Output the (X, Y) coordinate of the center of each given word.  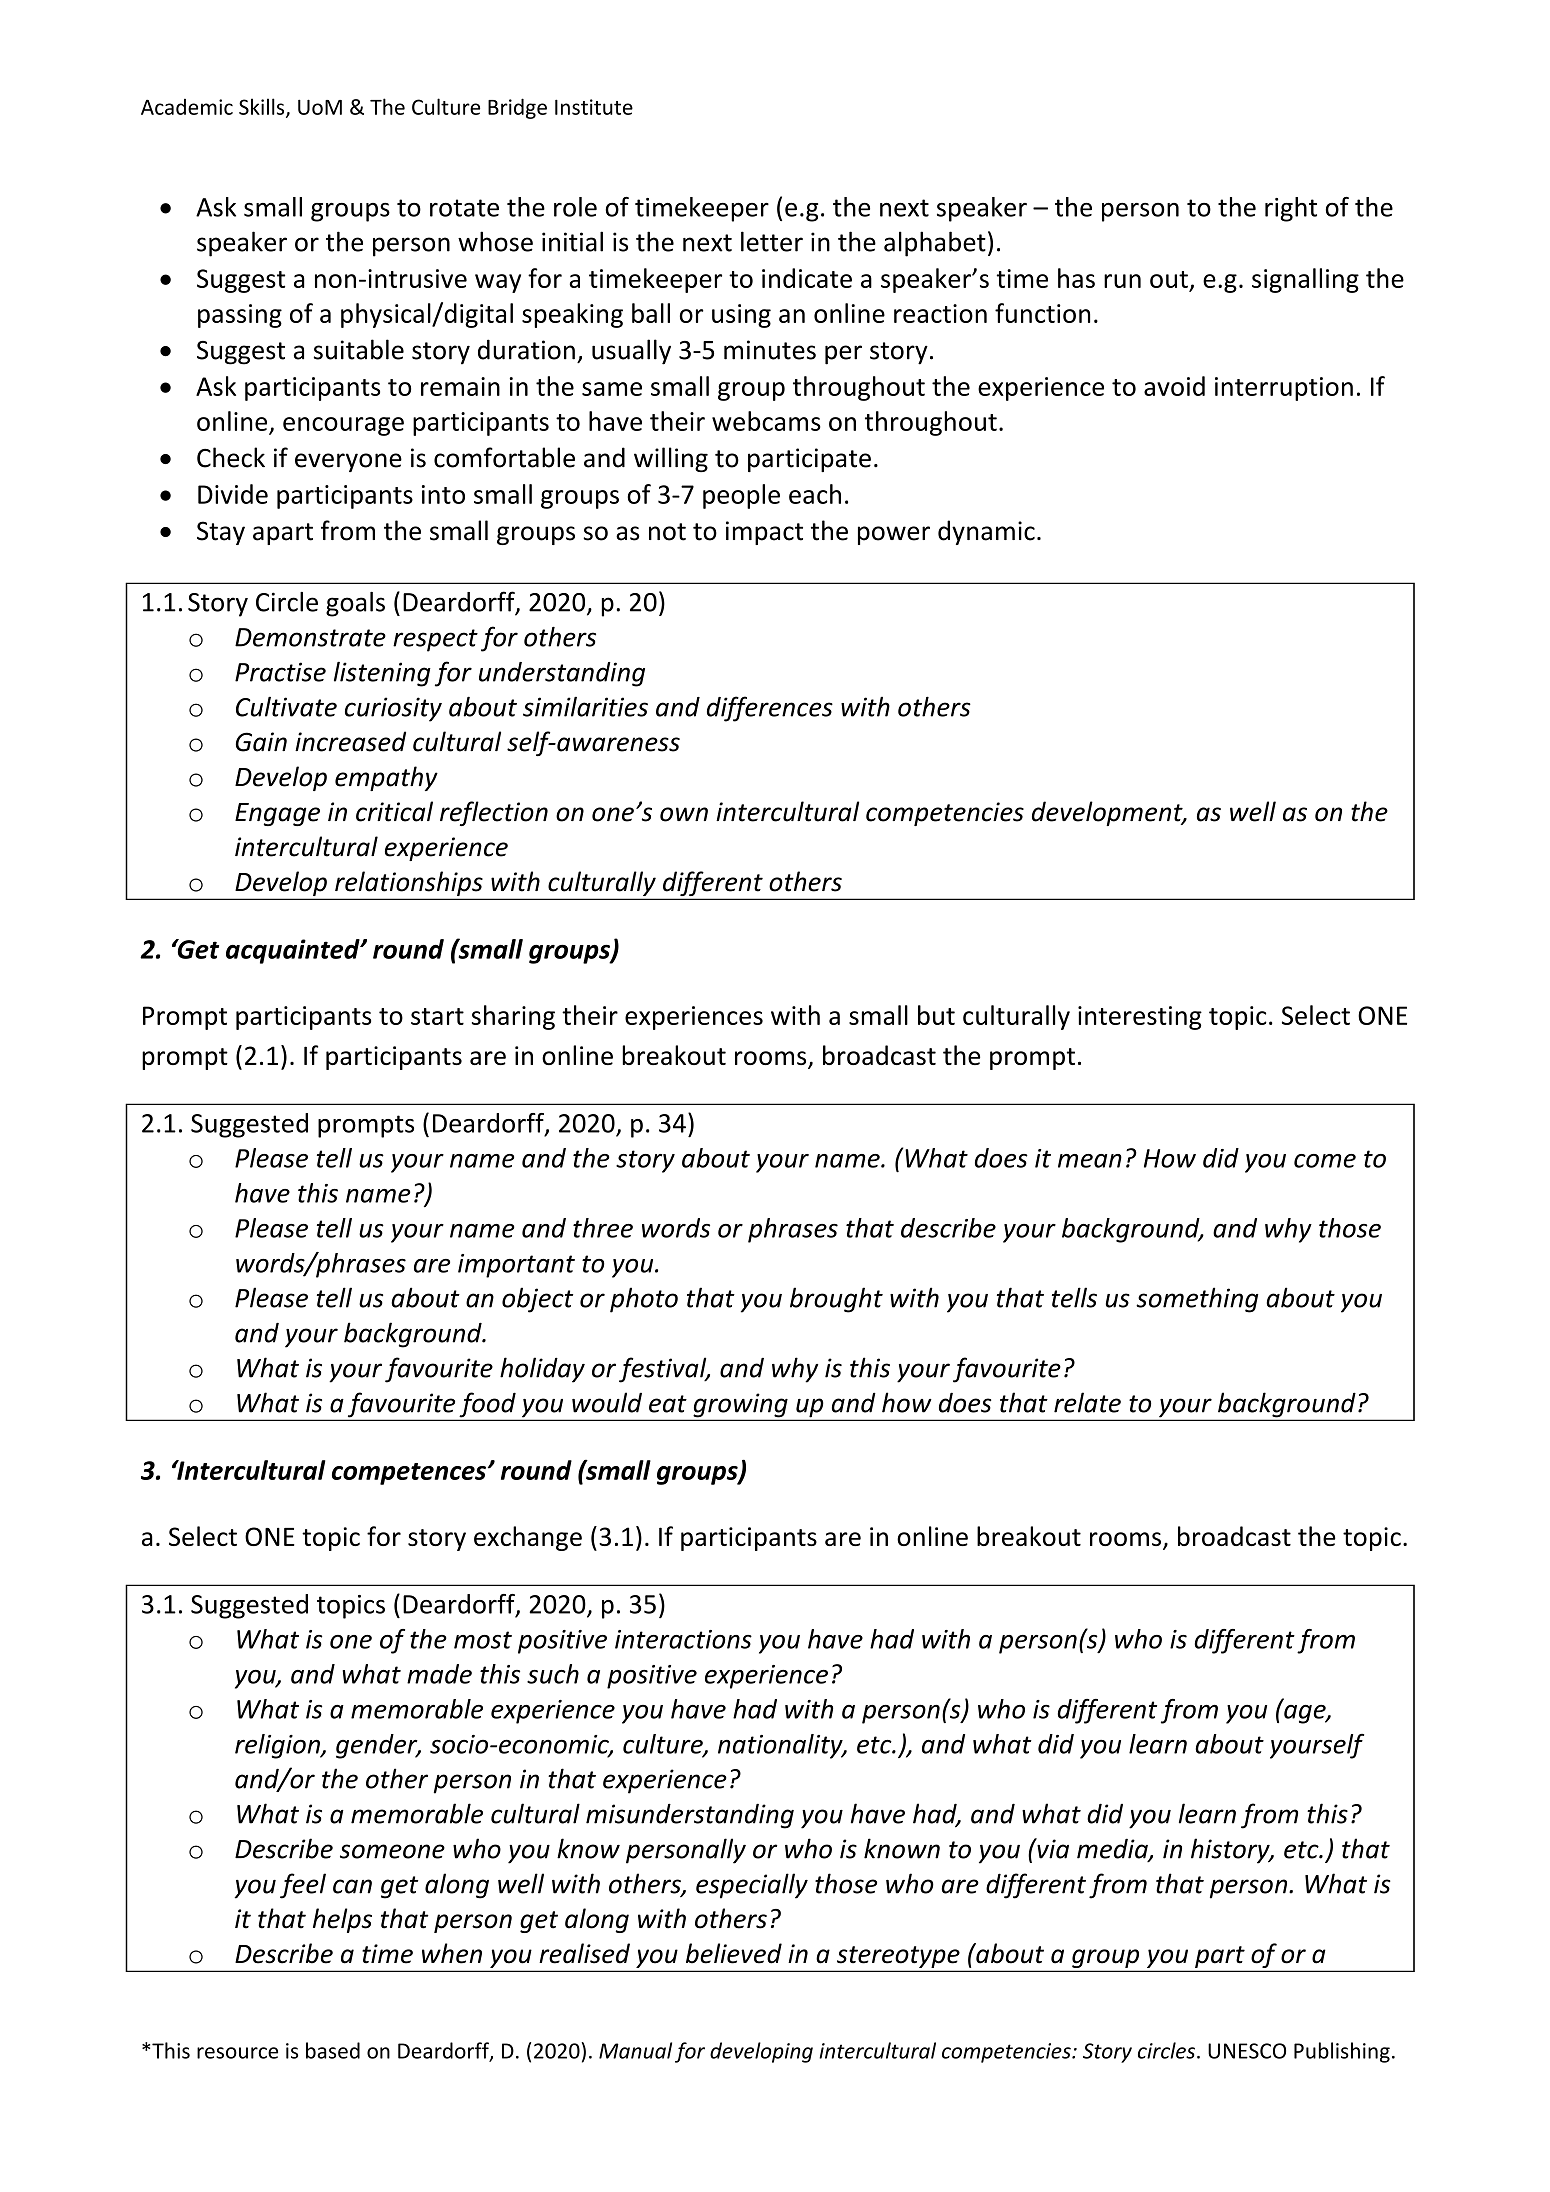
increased (350, 741)
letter (772, 241)
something (1197, 1300)
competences (409, 1474)
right (1291, 209)
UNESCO (1247, 2051)
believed (734, 1953)
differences (770, 709)
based (333, 2050)
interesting (1140, 1018)
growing (740, 1406)
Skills (263, 107)
